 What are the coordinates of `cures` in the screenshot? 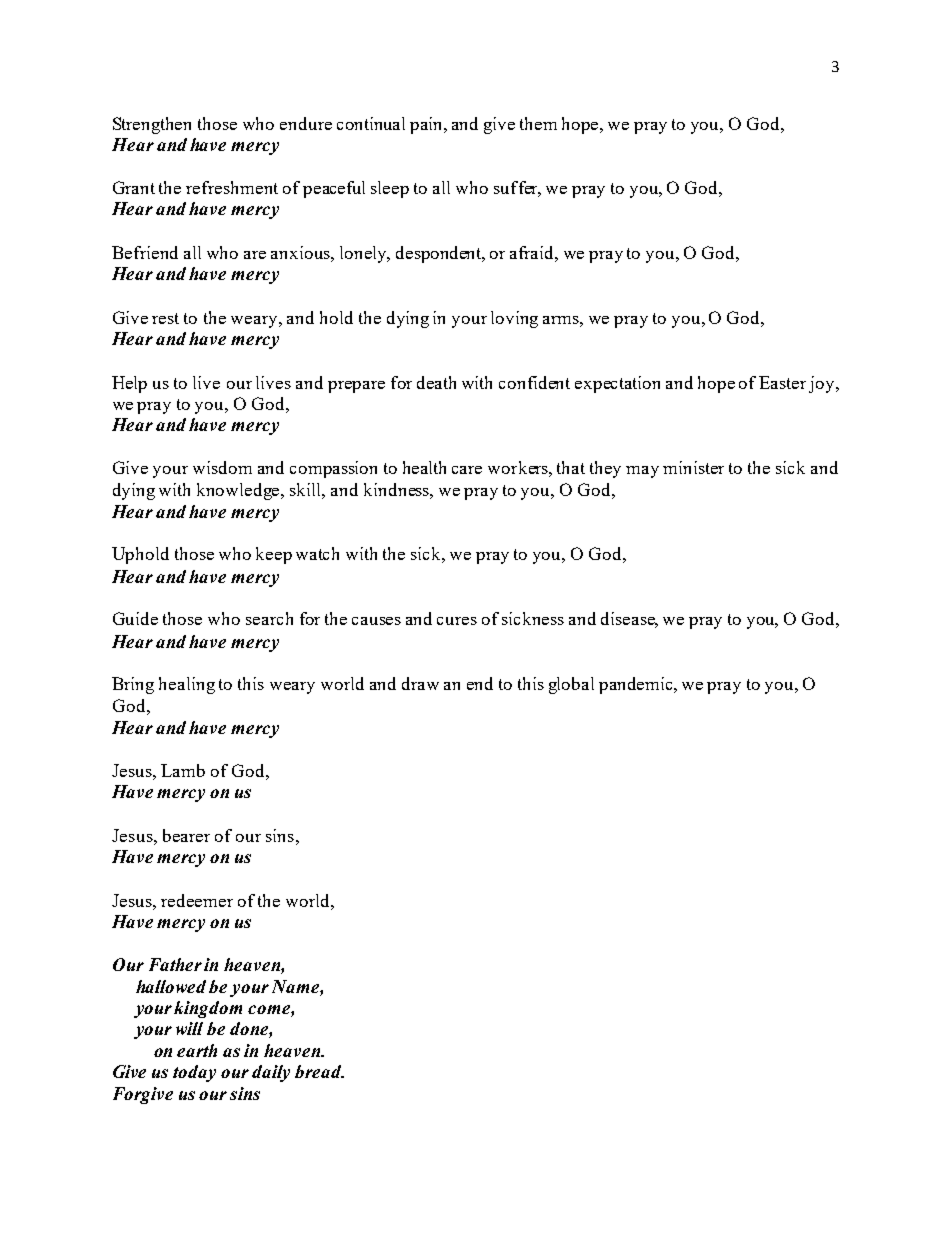 It's located at (457, 621).
